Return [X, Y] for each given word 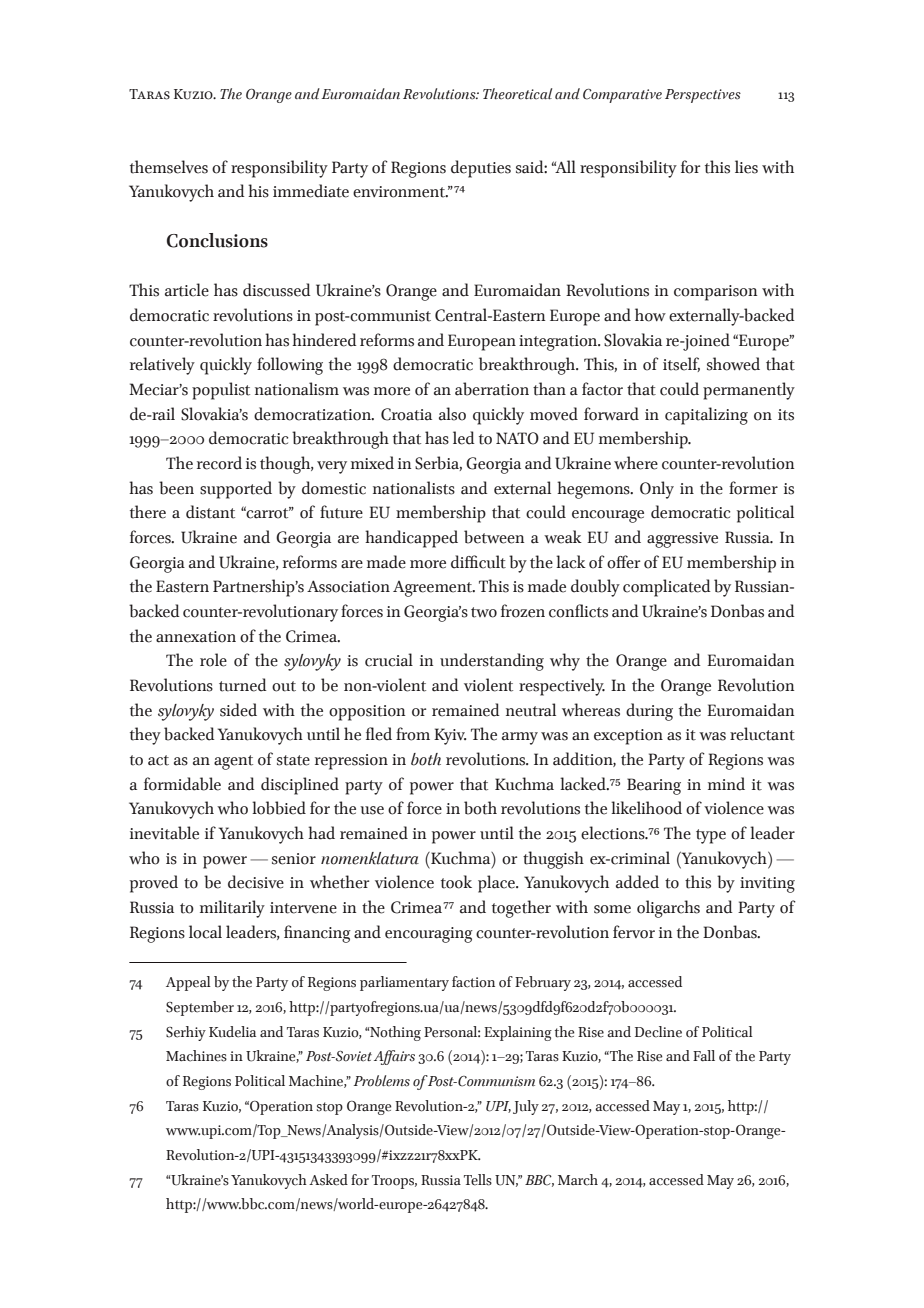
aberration [492, 389]
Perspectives [703, 96]
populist [221, 391]
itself [681, 364]
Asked [328, 1180]
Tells [478, 1180]
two [484, 612]
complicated [667, 588]
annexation [196, 637]
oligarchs [668, 909]
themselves [169, 167]
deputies [481, 169]
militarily [232, 909]
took [456, 882]
